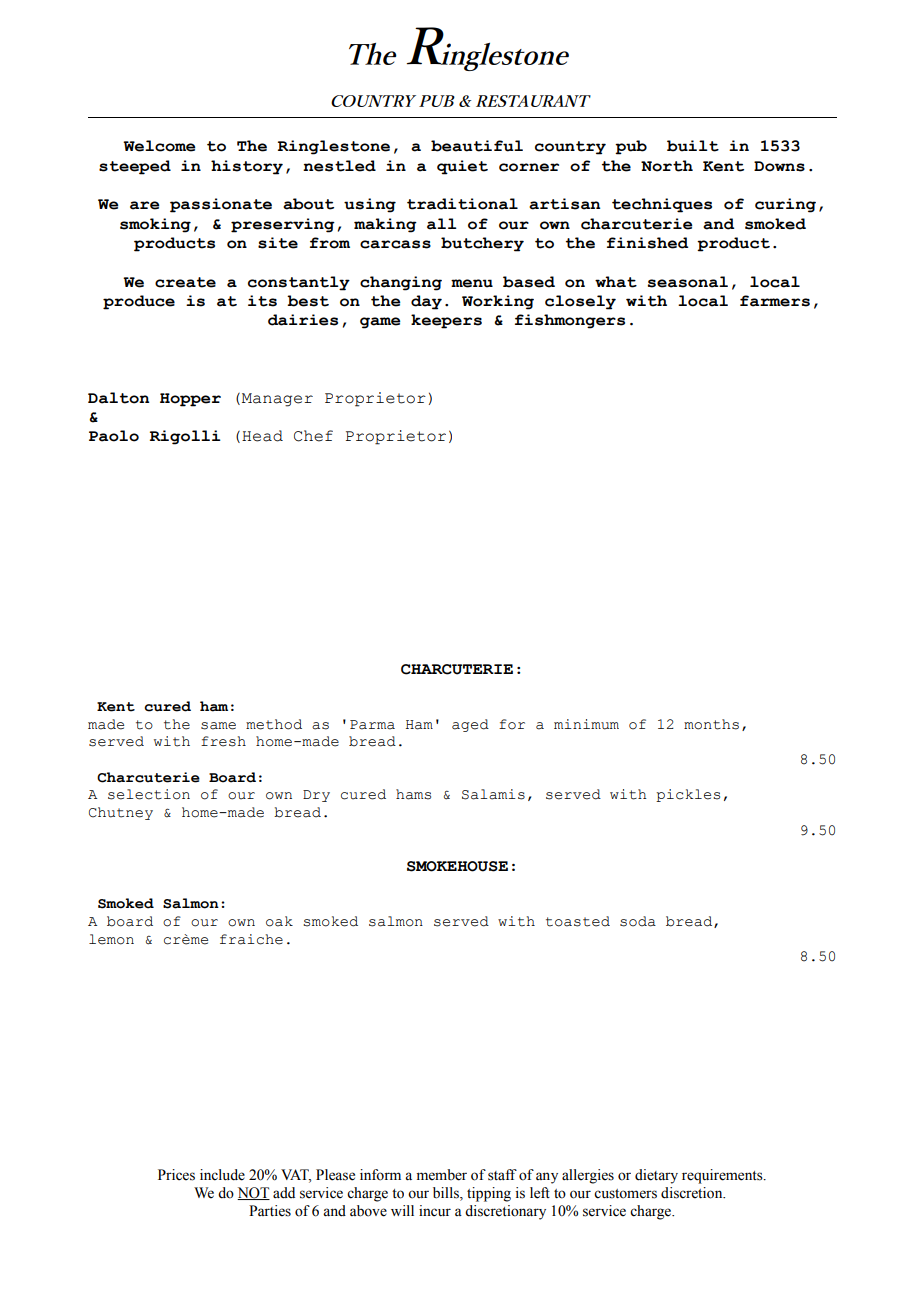  I want to click on quiet, so click(462, 167).
